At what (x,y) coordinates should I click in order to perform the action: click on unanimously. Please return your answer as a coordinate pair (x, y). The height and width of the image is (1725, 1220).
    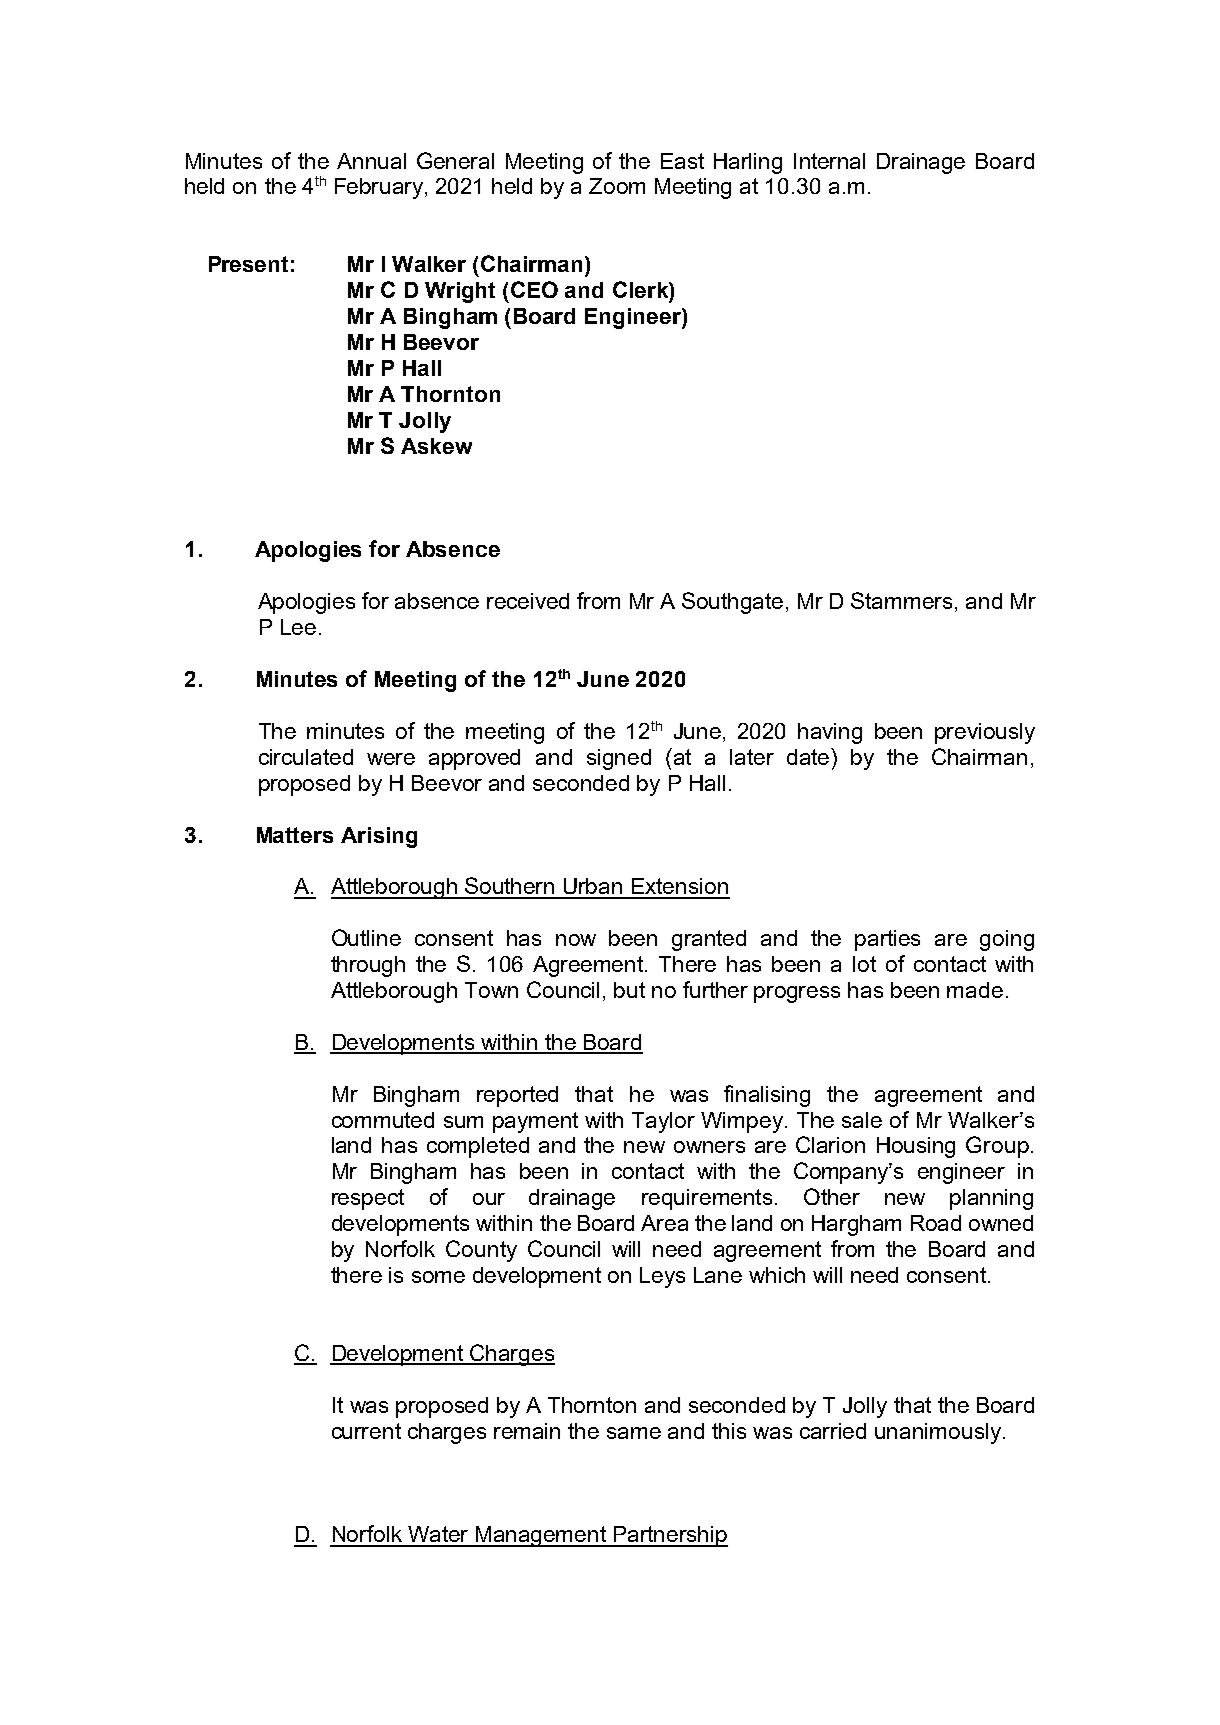
    Looking at the image, I should click on (939, 1433).
